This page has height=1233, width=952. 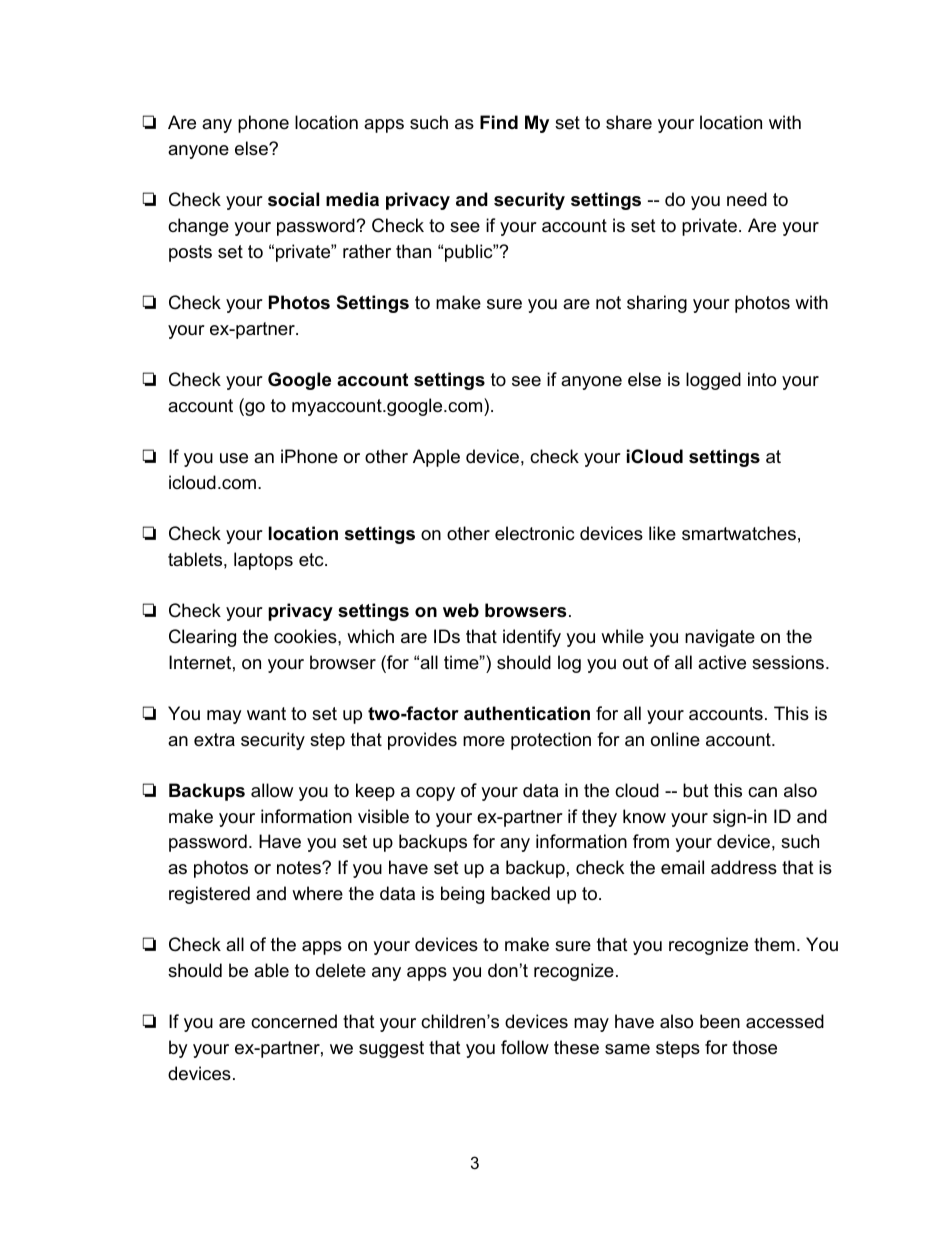 What do you see at coordinates (499, 122) in the page?
I see `Find` at bounding box center [499, 122].
